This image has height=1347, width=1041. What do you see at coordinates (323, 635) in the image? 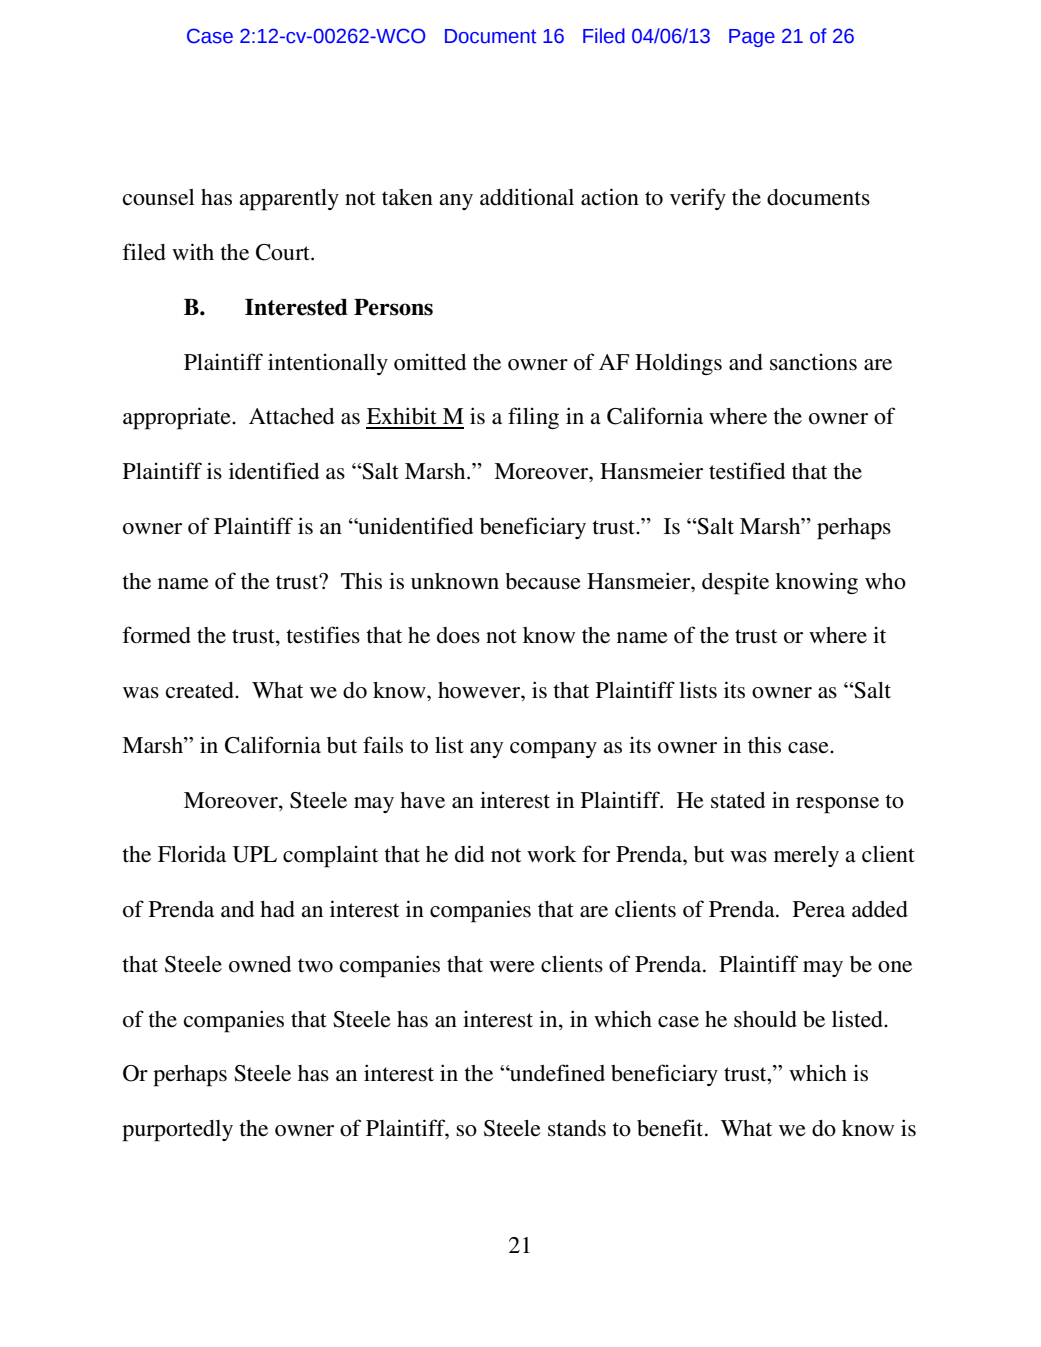
I see `testifies` at bounding box center [323, 635].
